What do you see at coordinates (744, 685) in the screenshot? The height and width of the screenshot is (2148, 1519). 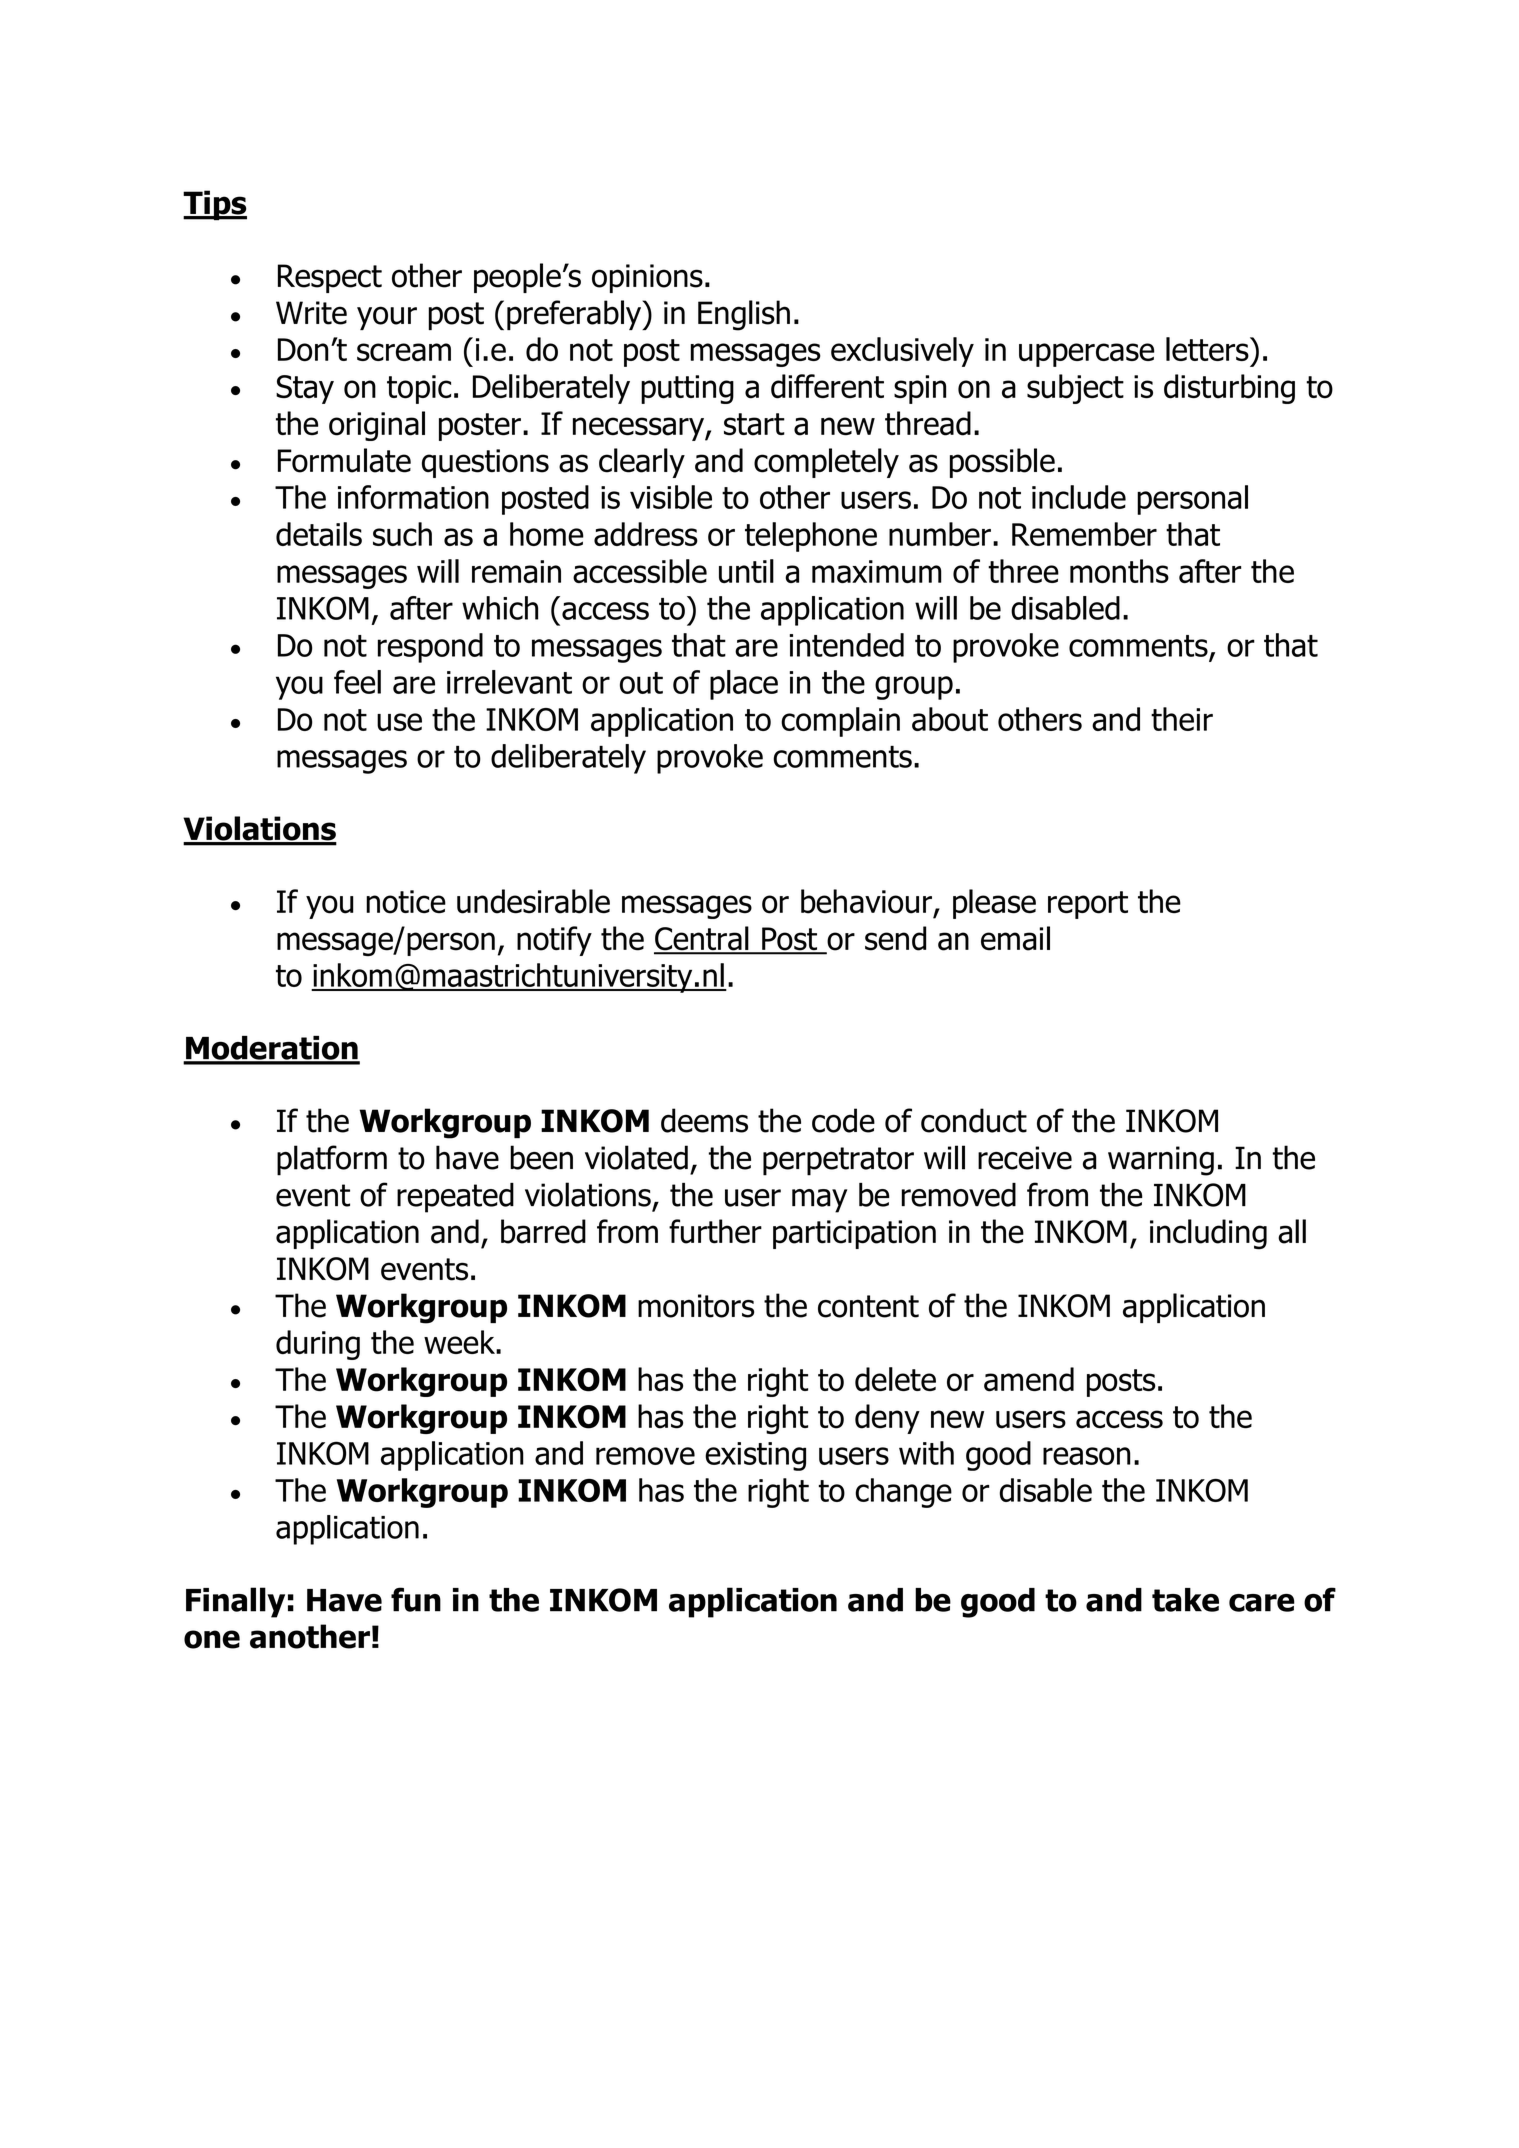 I see `place` at bounding box center [744, 685].
